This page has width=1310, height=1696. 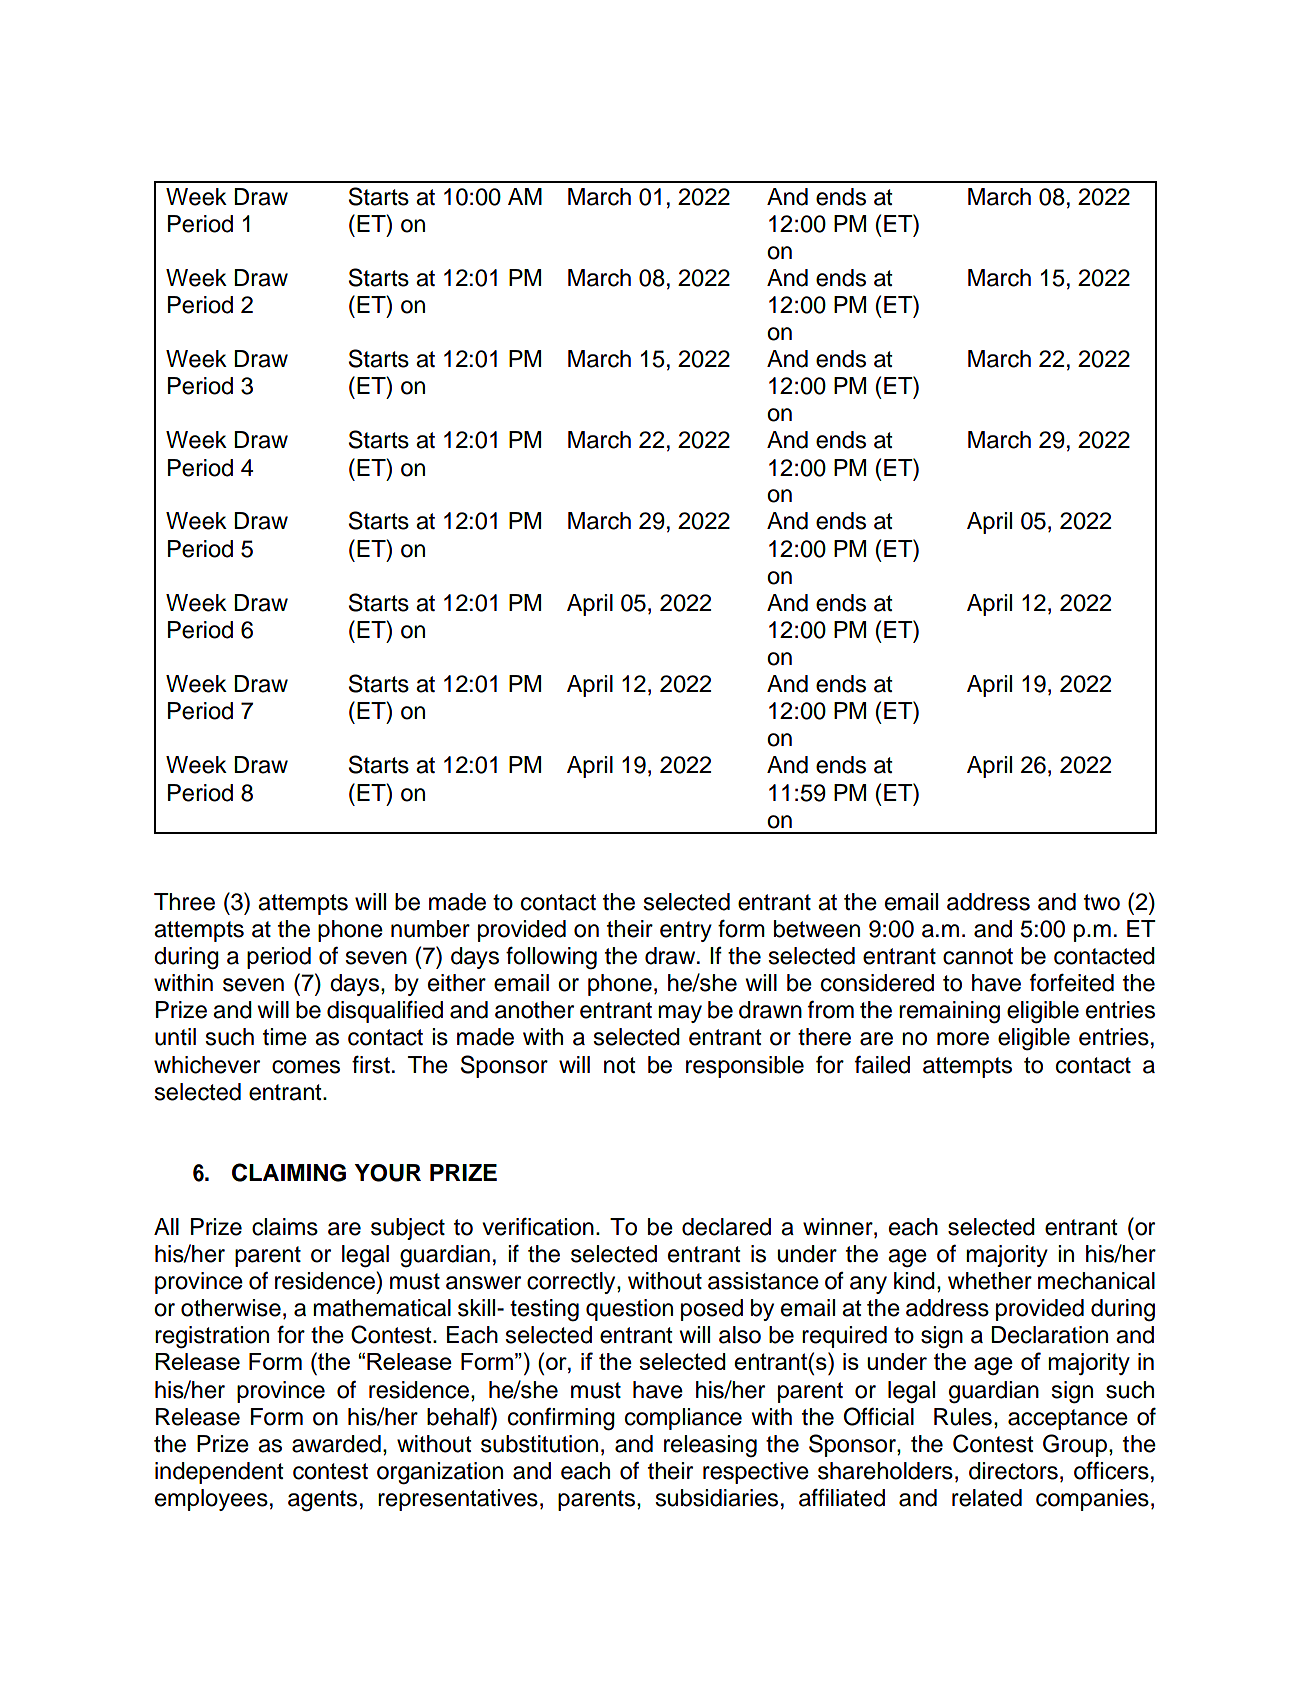 I want to click on independent, so click(x=219, y=1473).
